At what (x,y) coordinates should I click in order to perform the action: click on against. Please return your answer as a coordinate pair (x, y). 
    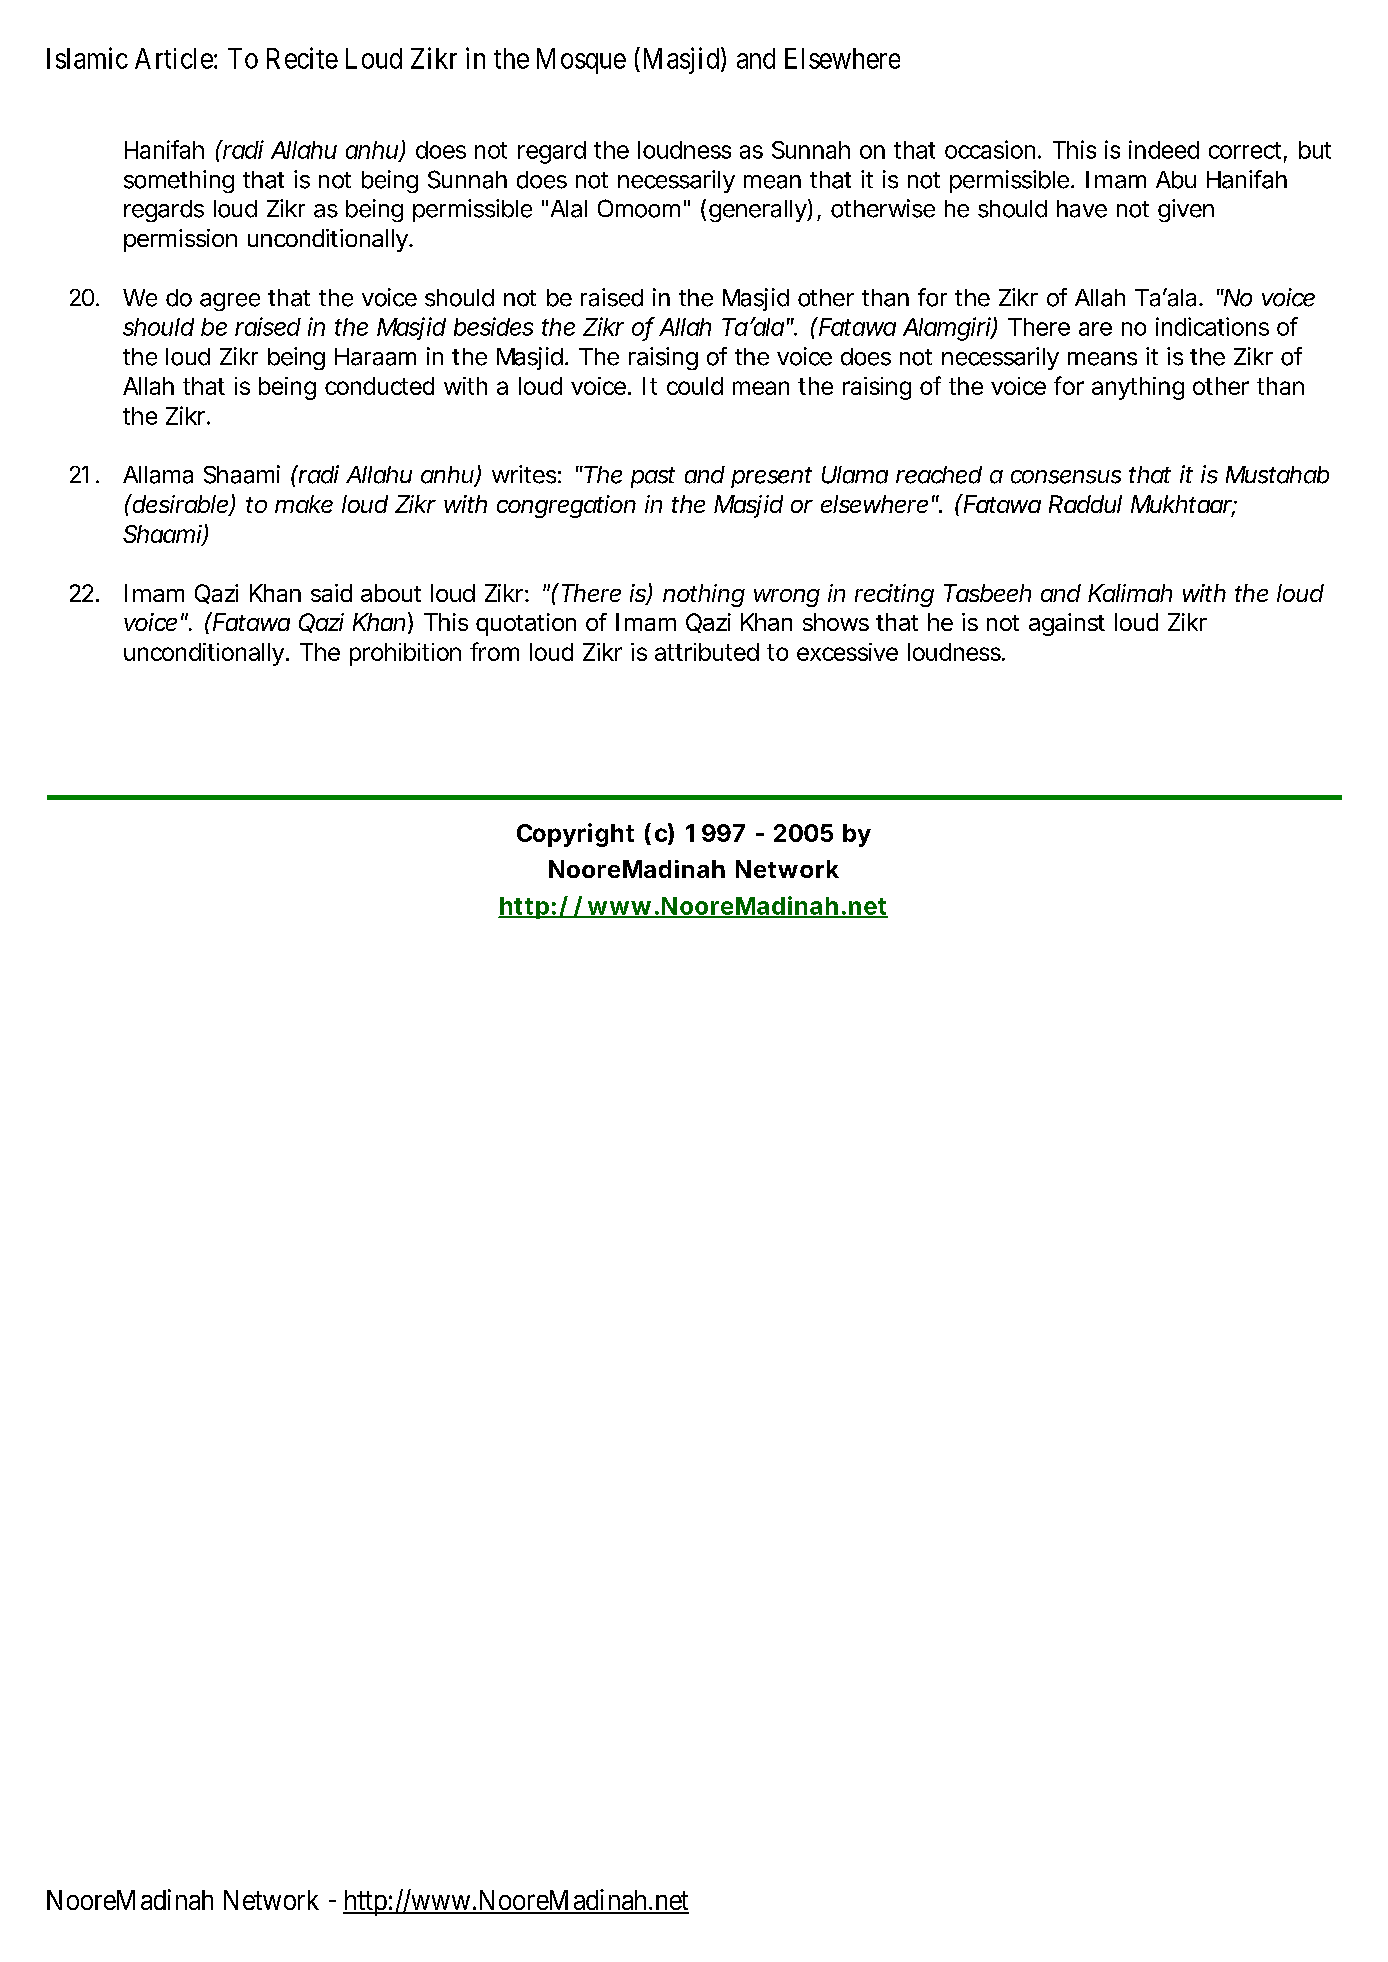
    Looking at the image, I should click on (1067, 624).
